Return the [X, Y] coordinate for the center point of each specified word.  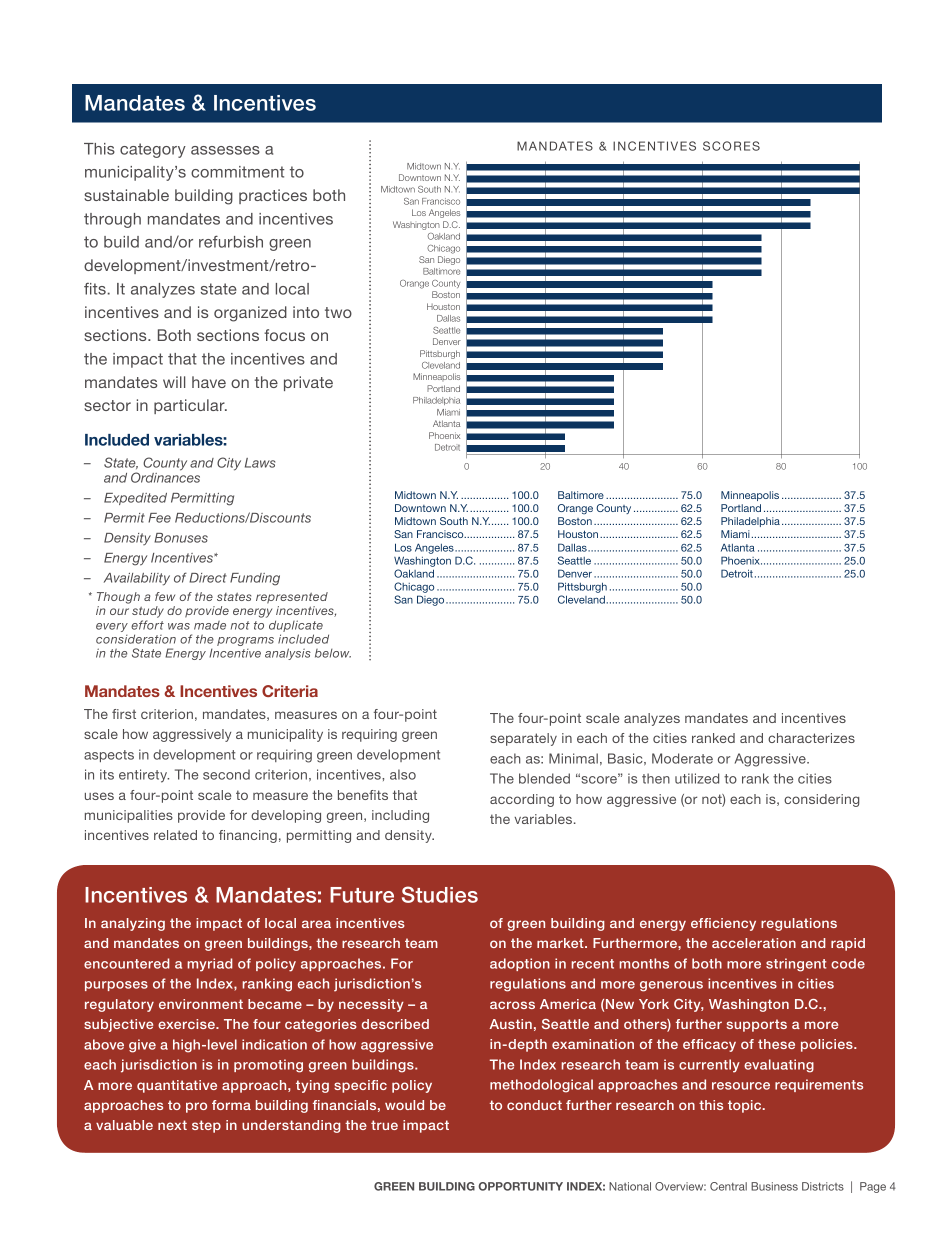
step [206, 1126]
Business [774, 1186]
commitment [237, 172]
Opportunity [520, 1186]
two [338, 312]
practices [273, 196]
